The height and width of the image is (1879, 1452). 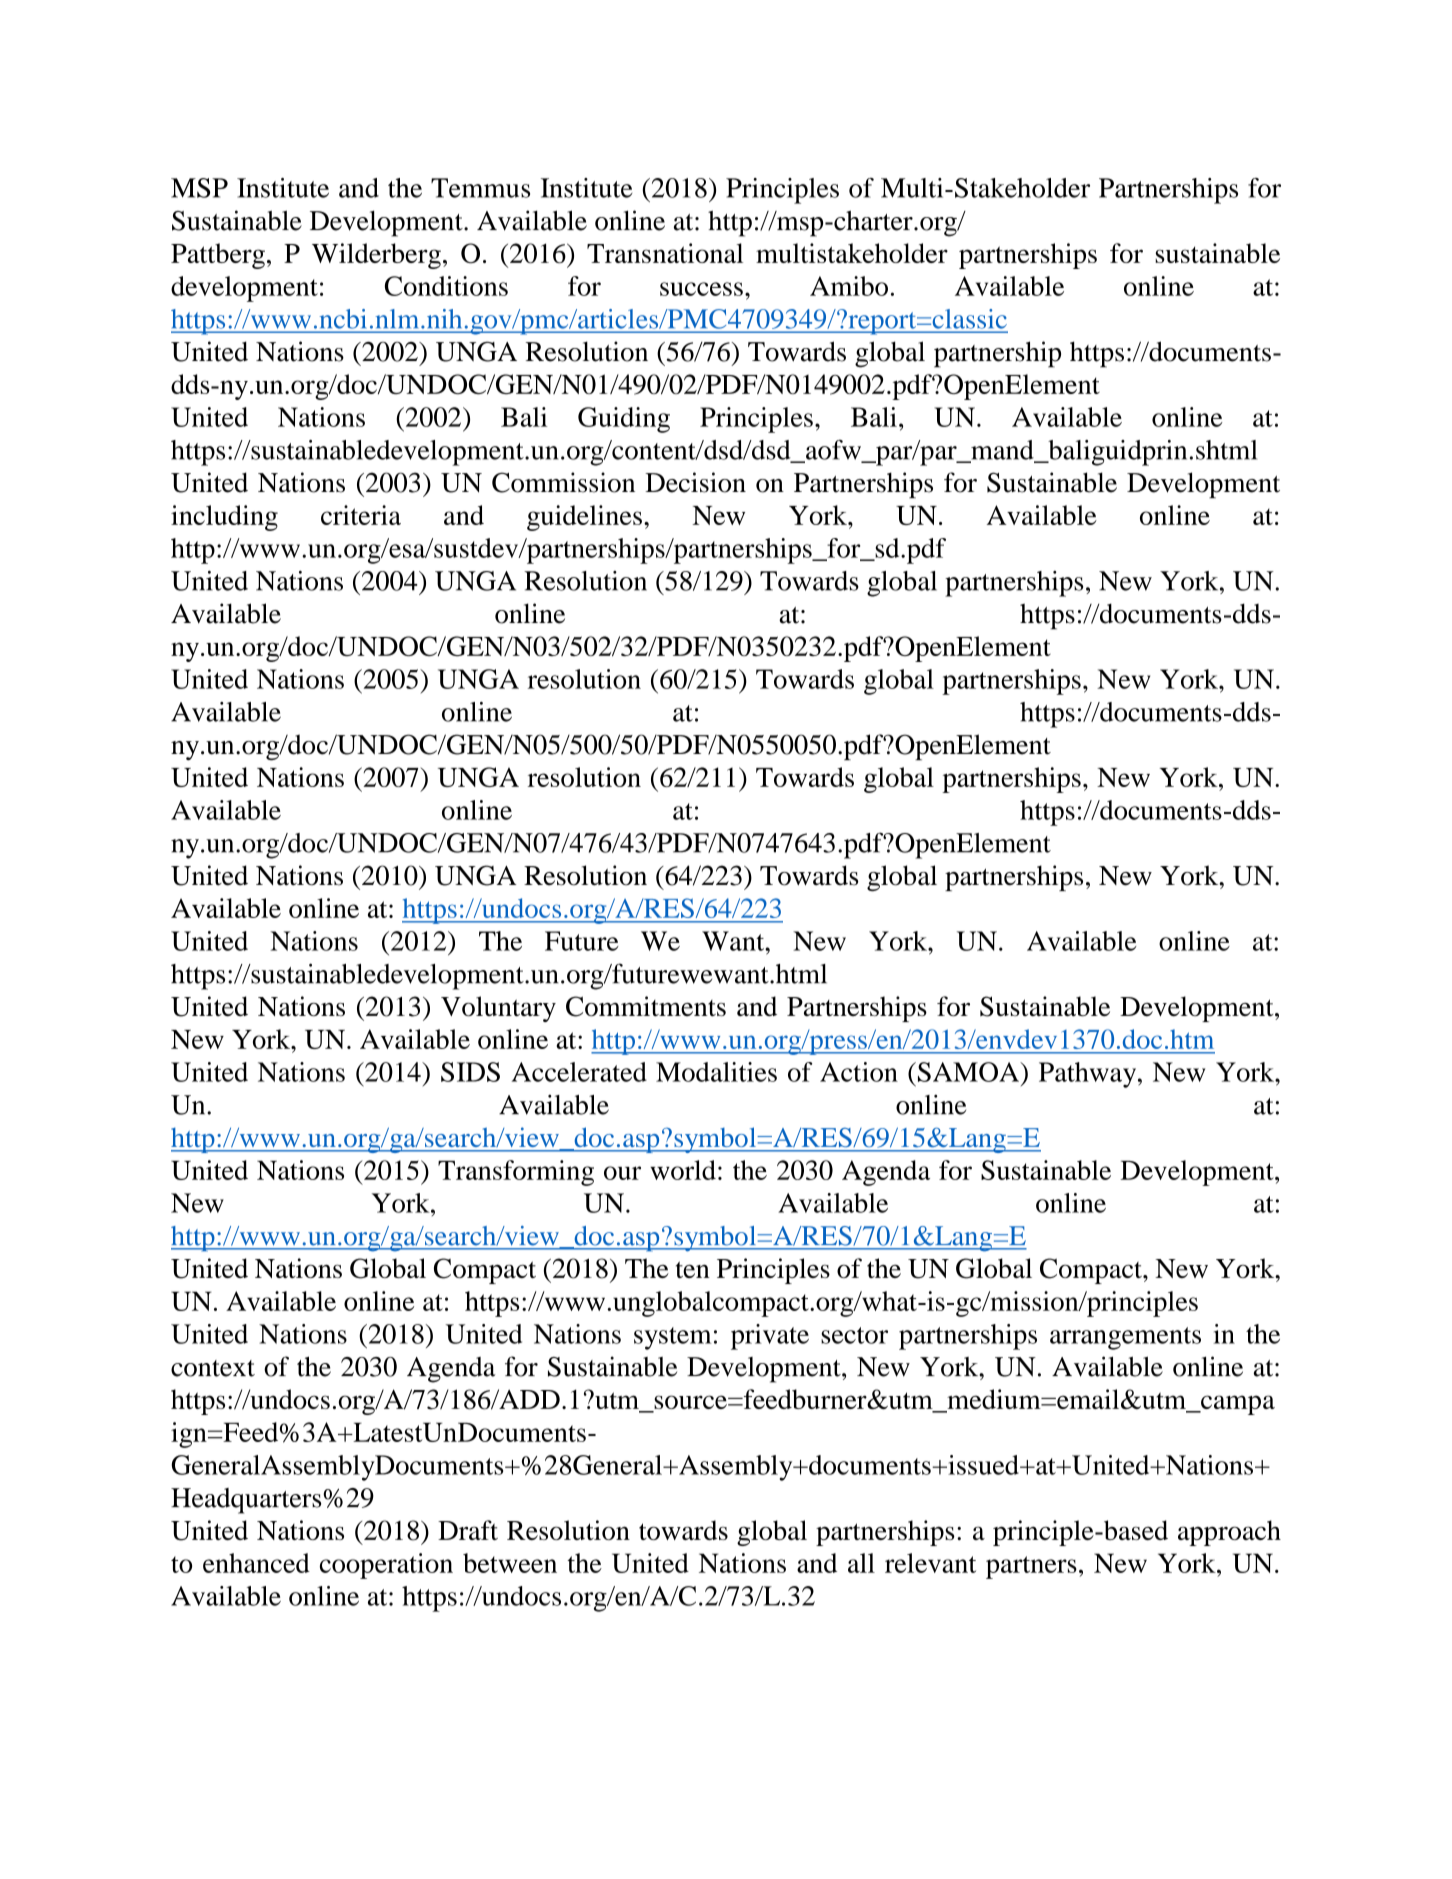 What do you see at coordinates (701, 289) in the image?
I see `success` at bounding box center [701, 289].
